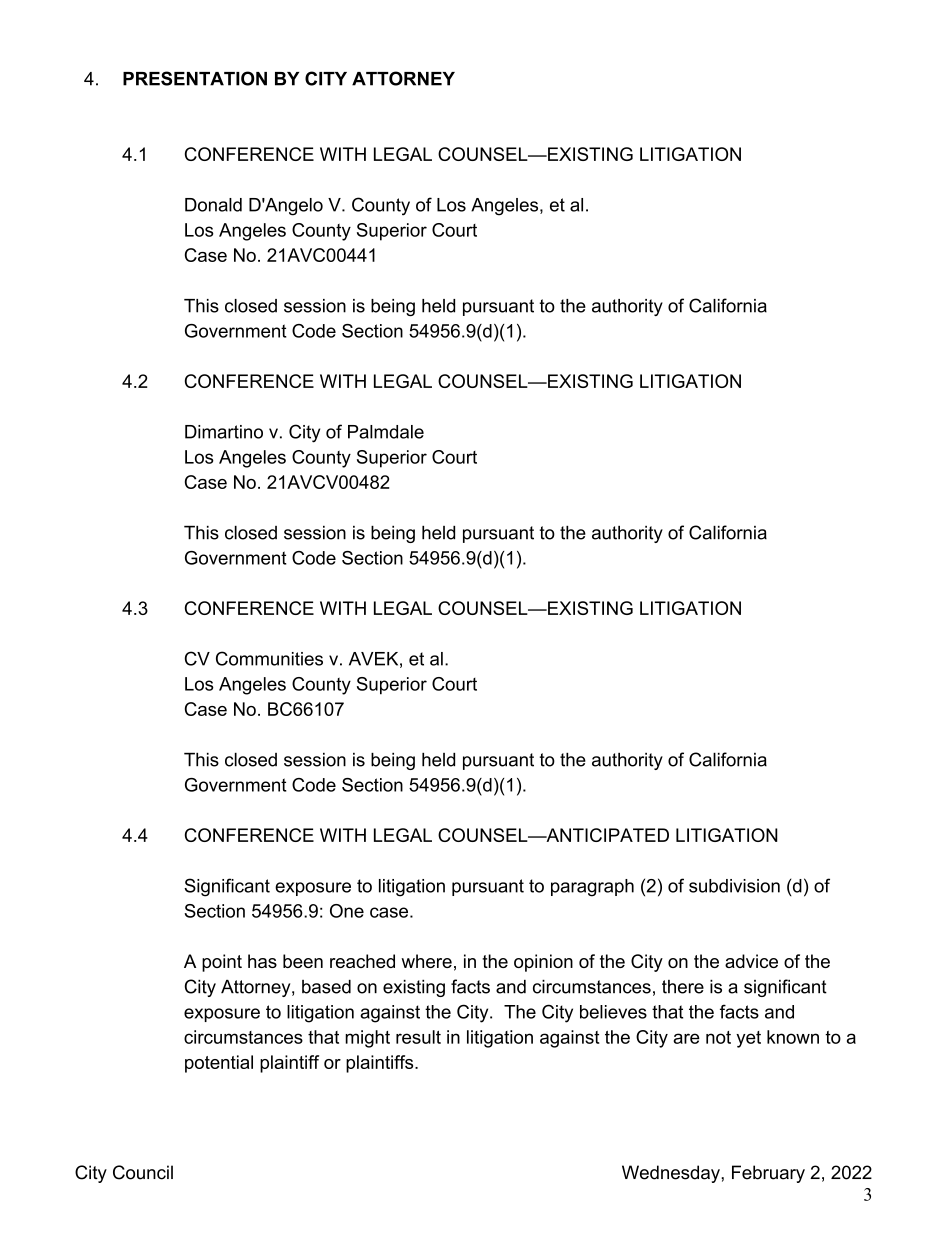 This screenshot has width=952, height=1233. Describe the element at coordinates (751, 961) in the screenshot. I see `advice` at that location.
